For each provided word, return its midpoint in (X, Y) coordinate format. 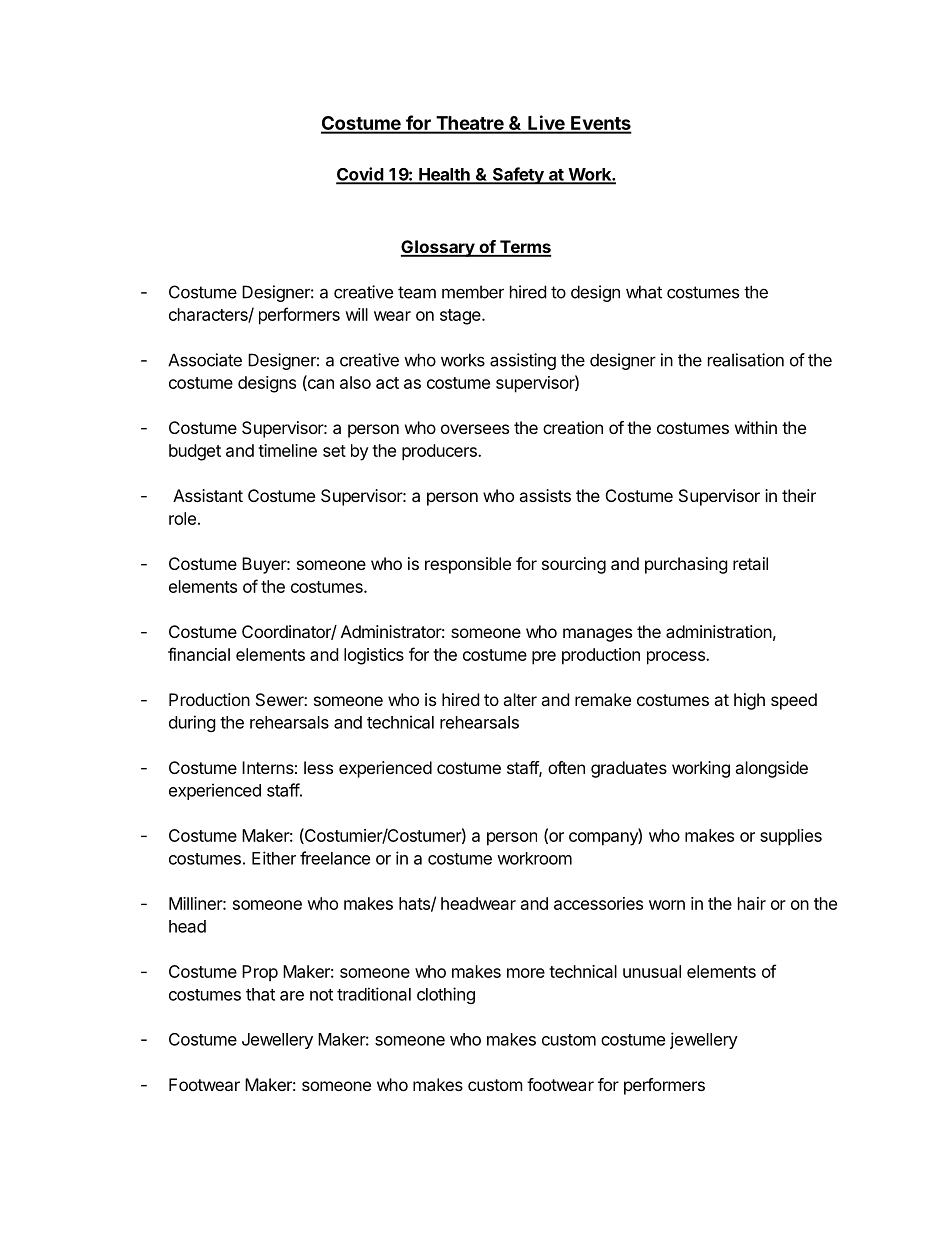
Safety (518, 176)
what (644, 292)
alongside (771, 769)
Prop (260, 973)
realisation (746, 360)
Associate (205, 360)
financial (199, 654)
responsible (468, 565)
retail (750, 563)
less (318, 767)
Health (444, 175)
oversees (475, 429)
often (566, 767)
